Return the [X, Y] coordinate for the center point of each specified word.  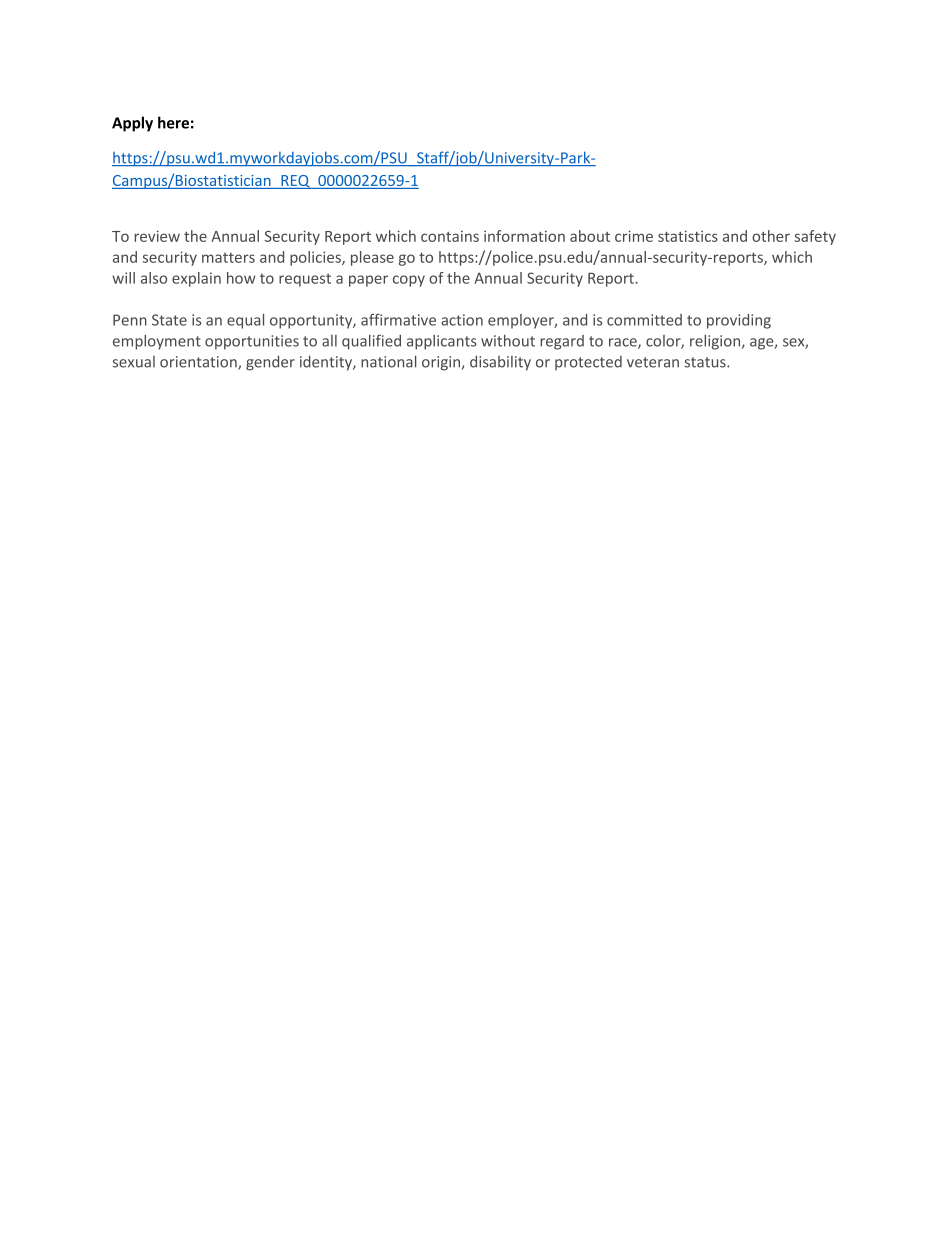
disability [500, 363]
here [173, 122]
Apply [132, 124]
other [771, 236]
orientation [199, 363]
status [706, 362]
